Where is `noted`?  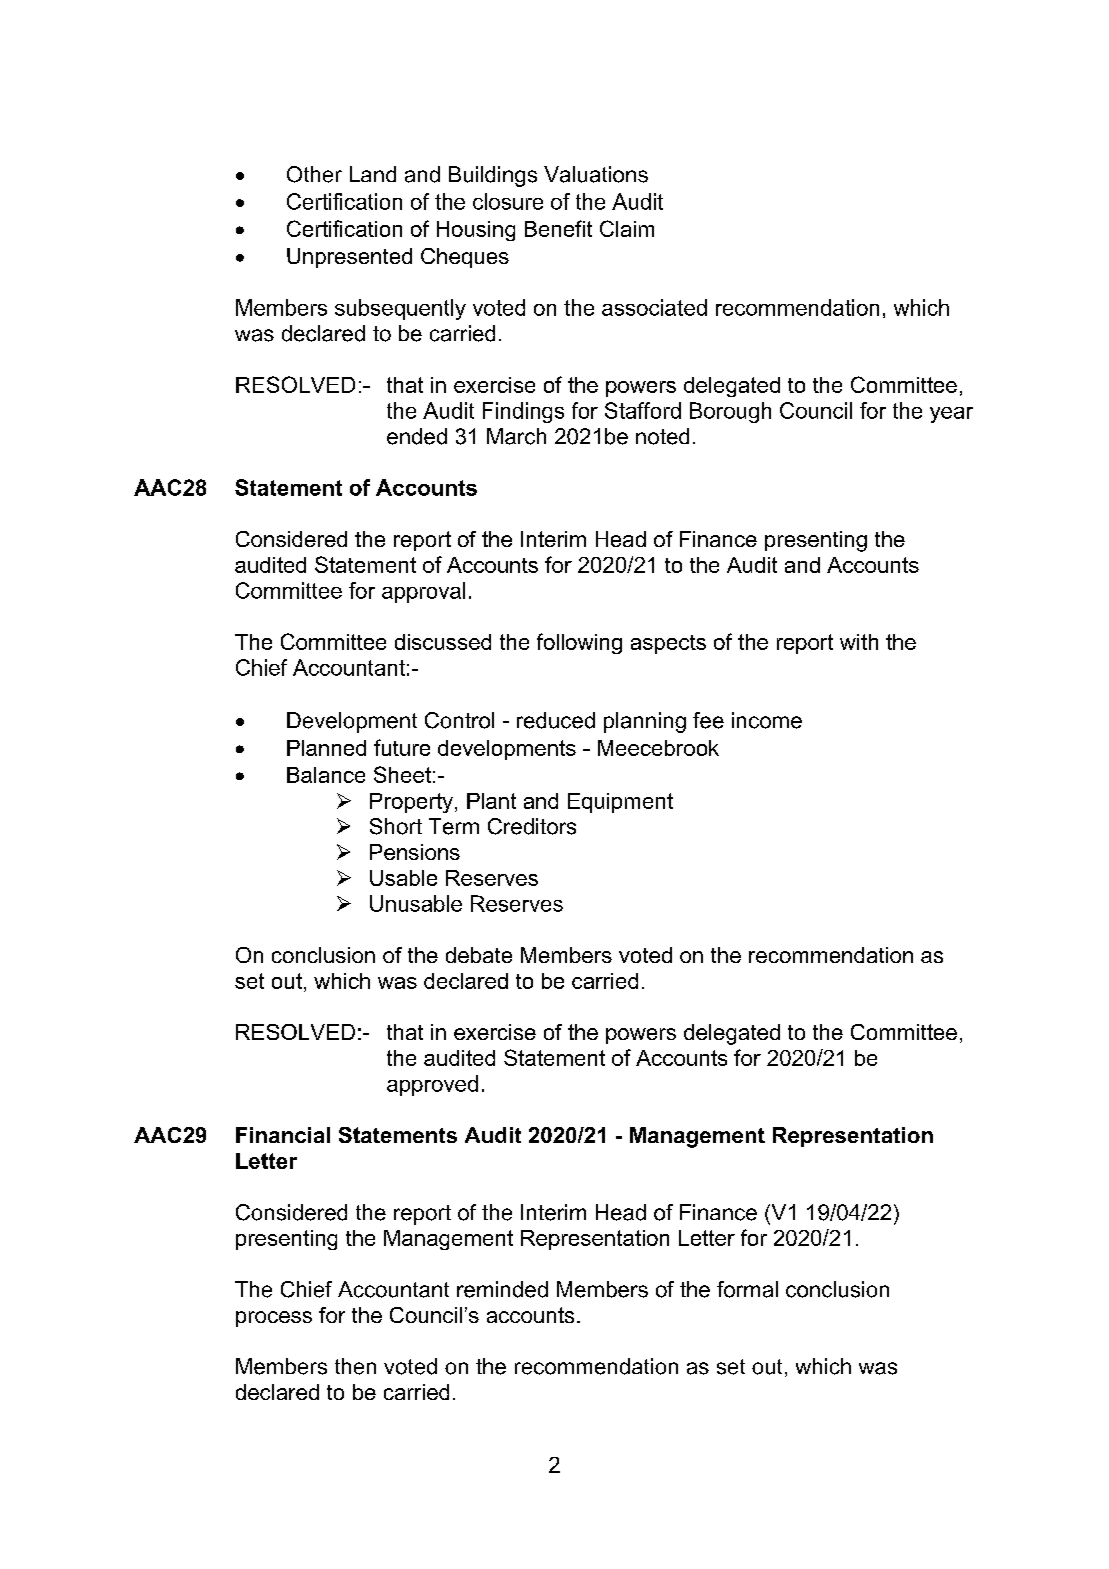
noted is located at coordinates (662, 436).
